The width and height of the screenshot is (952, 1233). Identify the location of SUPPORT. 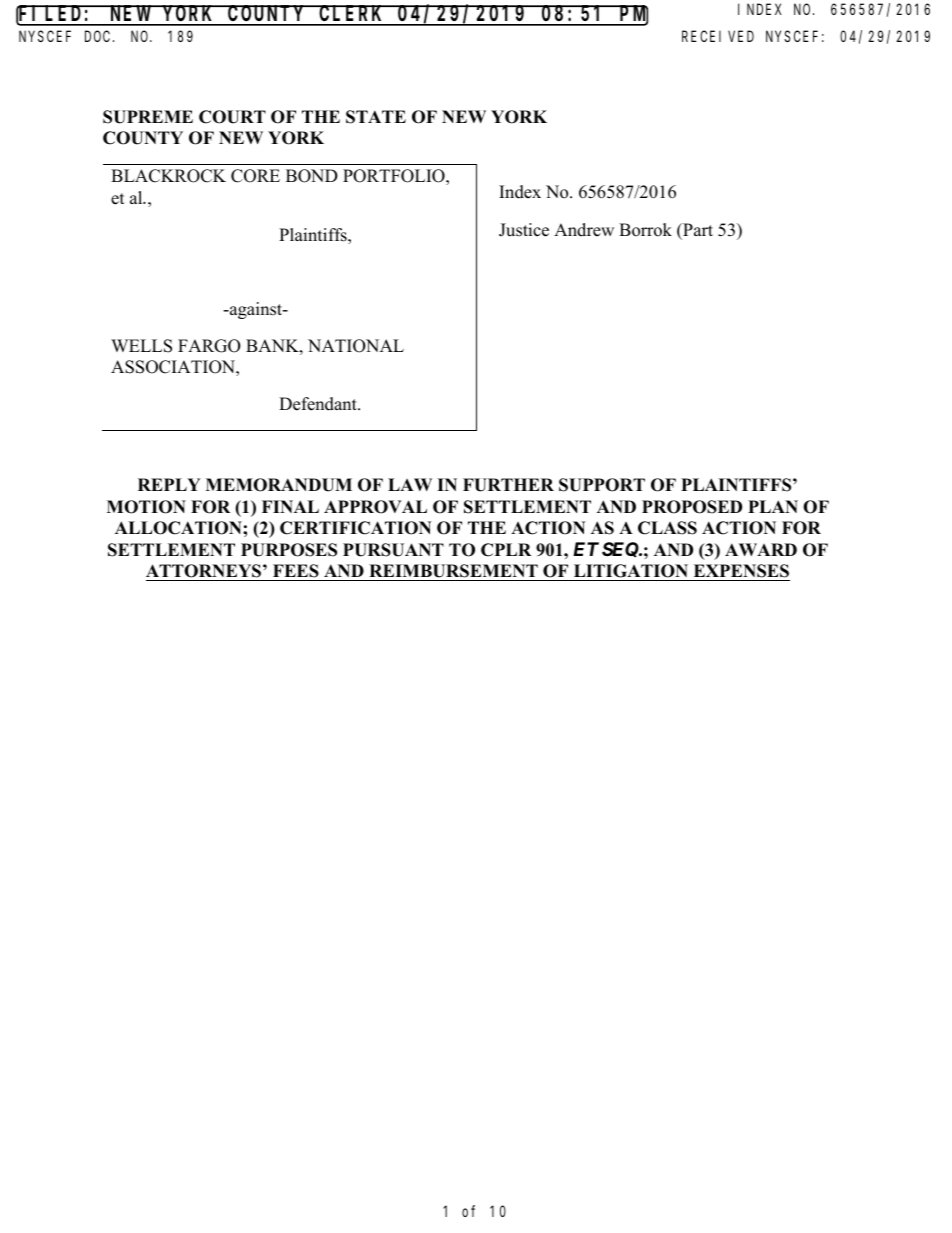
(602, 485).
